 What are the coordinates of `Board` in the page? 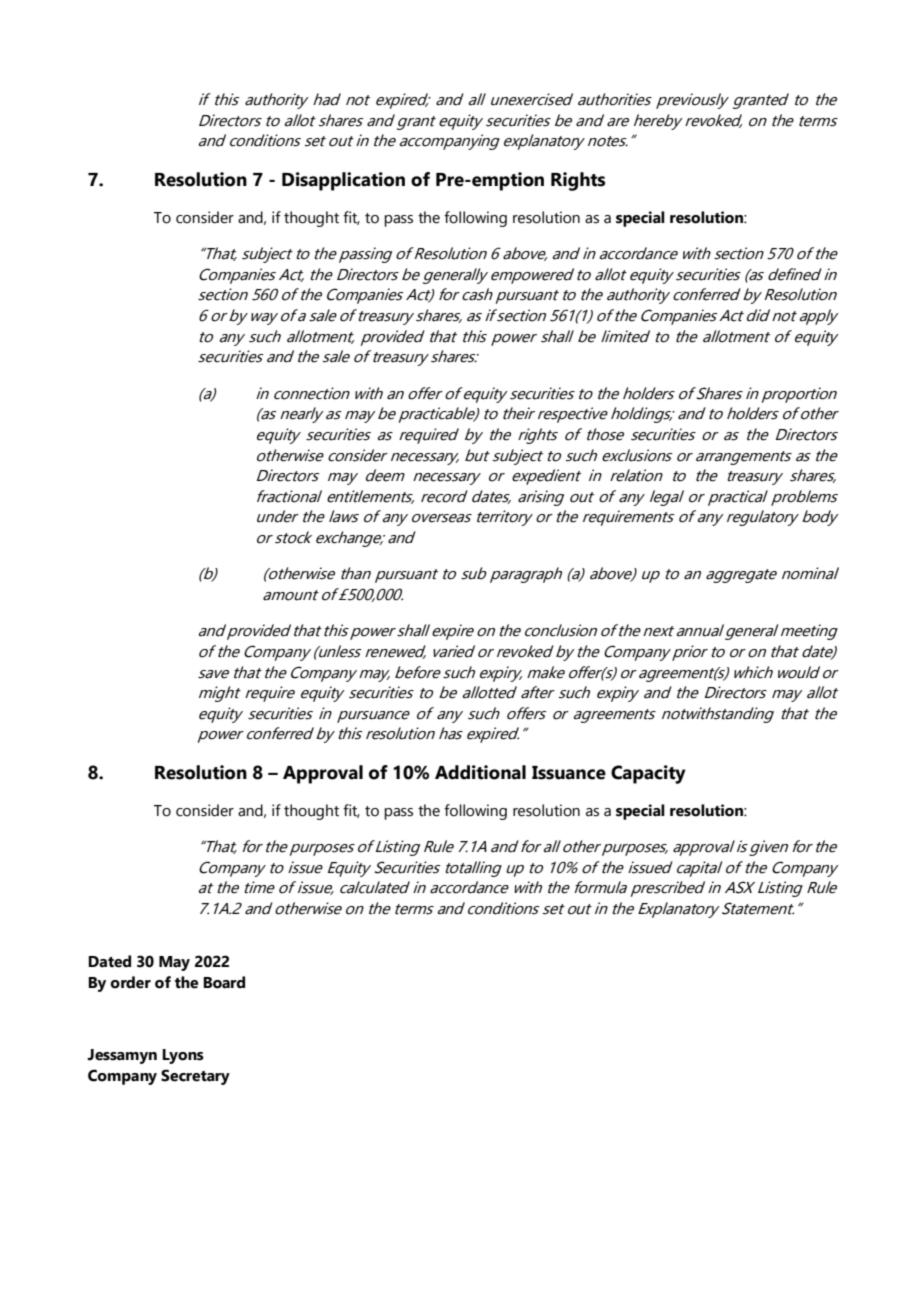 It's located at (224, 982).
